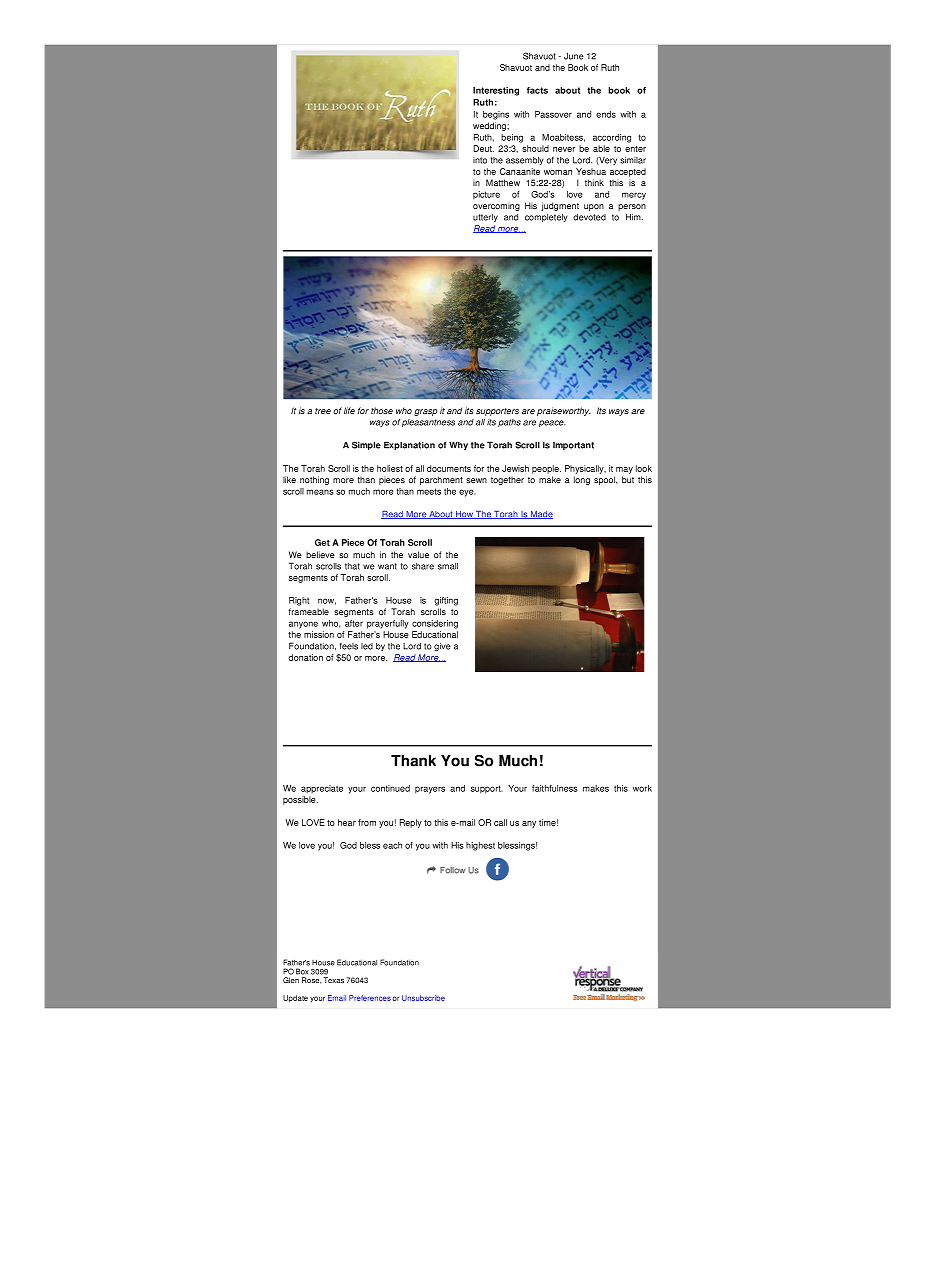 The height and width of the page is (1288, 936). What do you see at coordinates (496, 91) in the page?
I see `Interesting` at bounding box center [496, 91].
